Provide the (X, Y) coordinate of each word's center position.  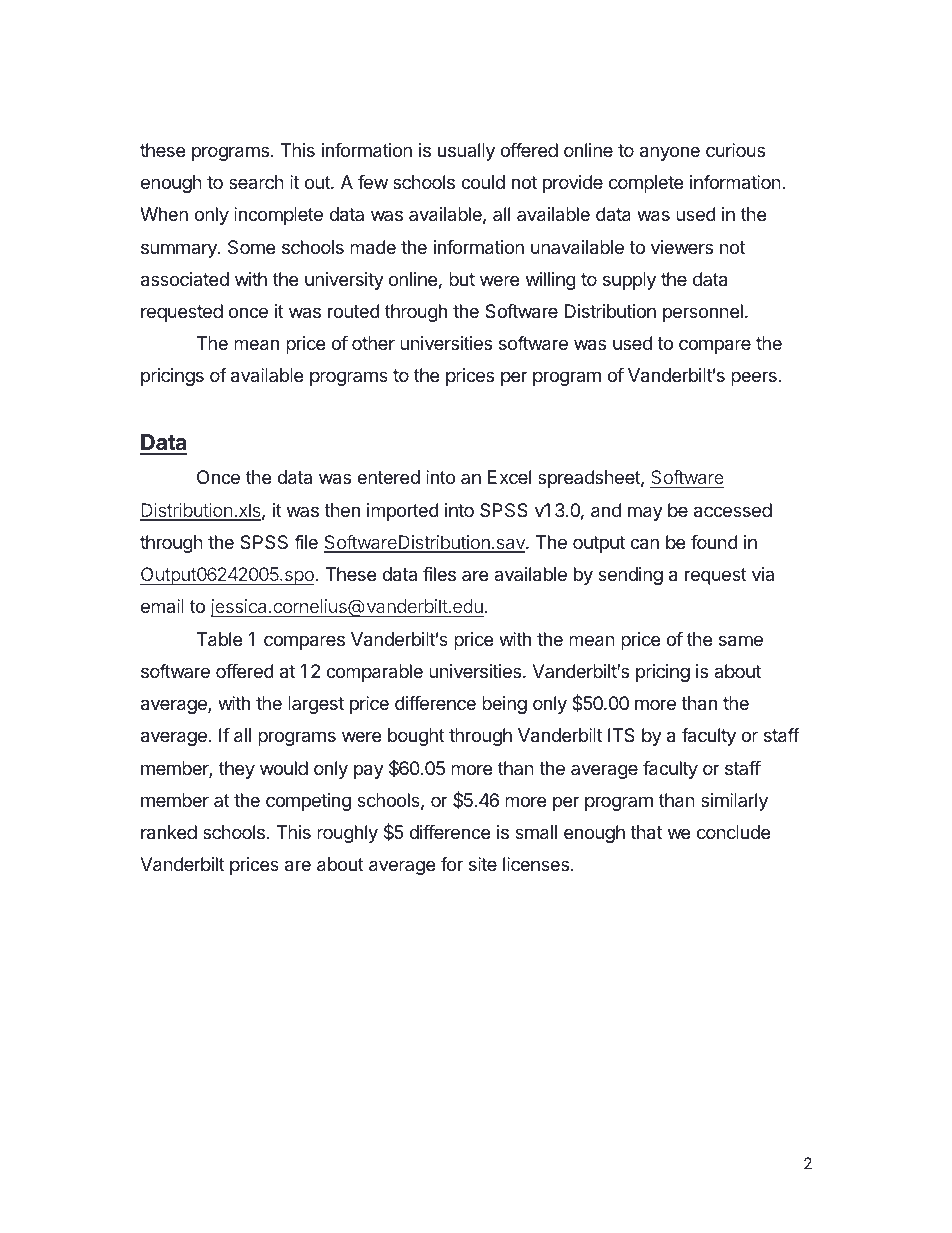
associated (185, 279)
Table (219, 639)
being (504, 705)
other (373, 343)
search (256, 182)
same (741, 641)
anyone (670, 153)
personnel (703, 313)
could (483, 182)
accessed (733, 510)
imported (403, 512)
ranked (169, 832)
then (342, 510)
